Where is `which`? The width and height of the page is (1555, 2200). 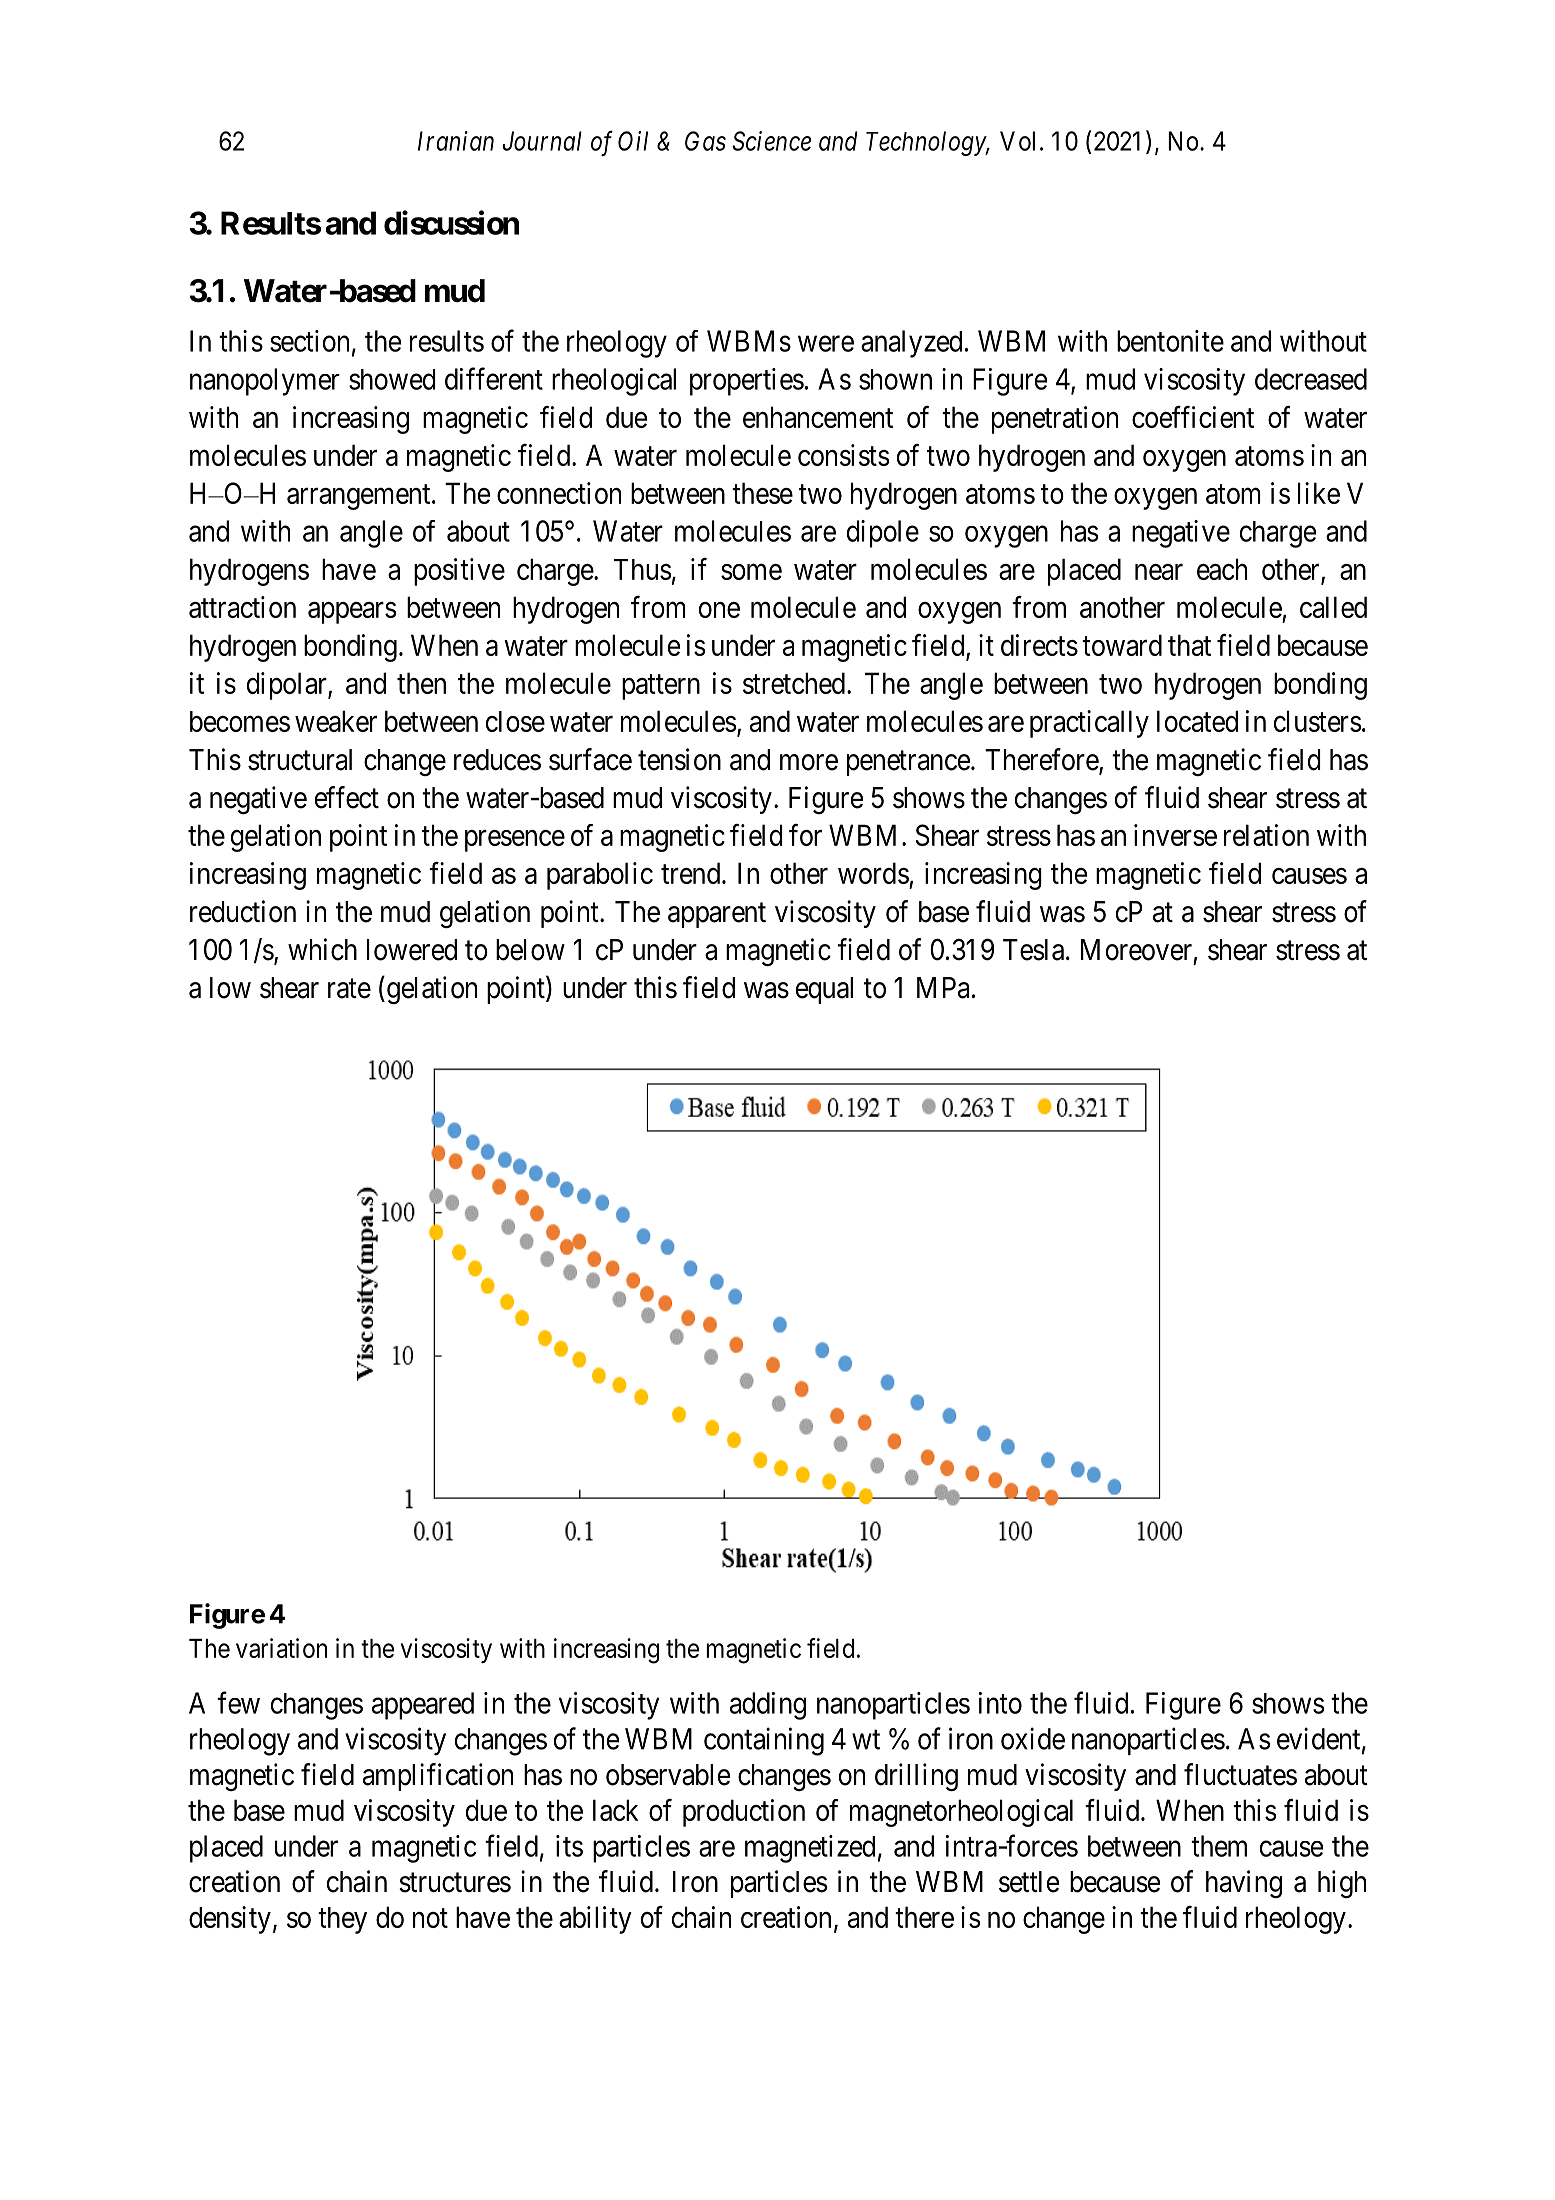
which is located at coordinates (322, 949).
